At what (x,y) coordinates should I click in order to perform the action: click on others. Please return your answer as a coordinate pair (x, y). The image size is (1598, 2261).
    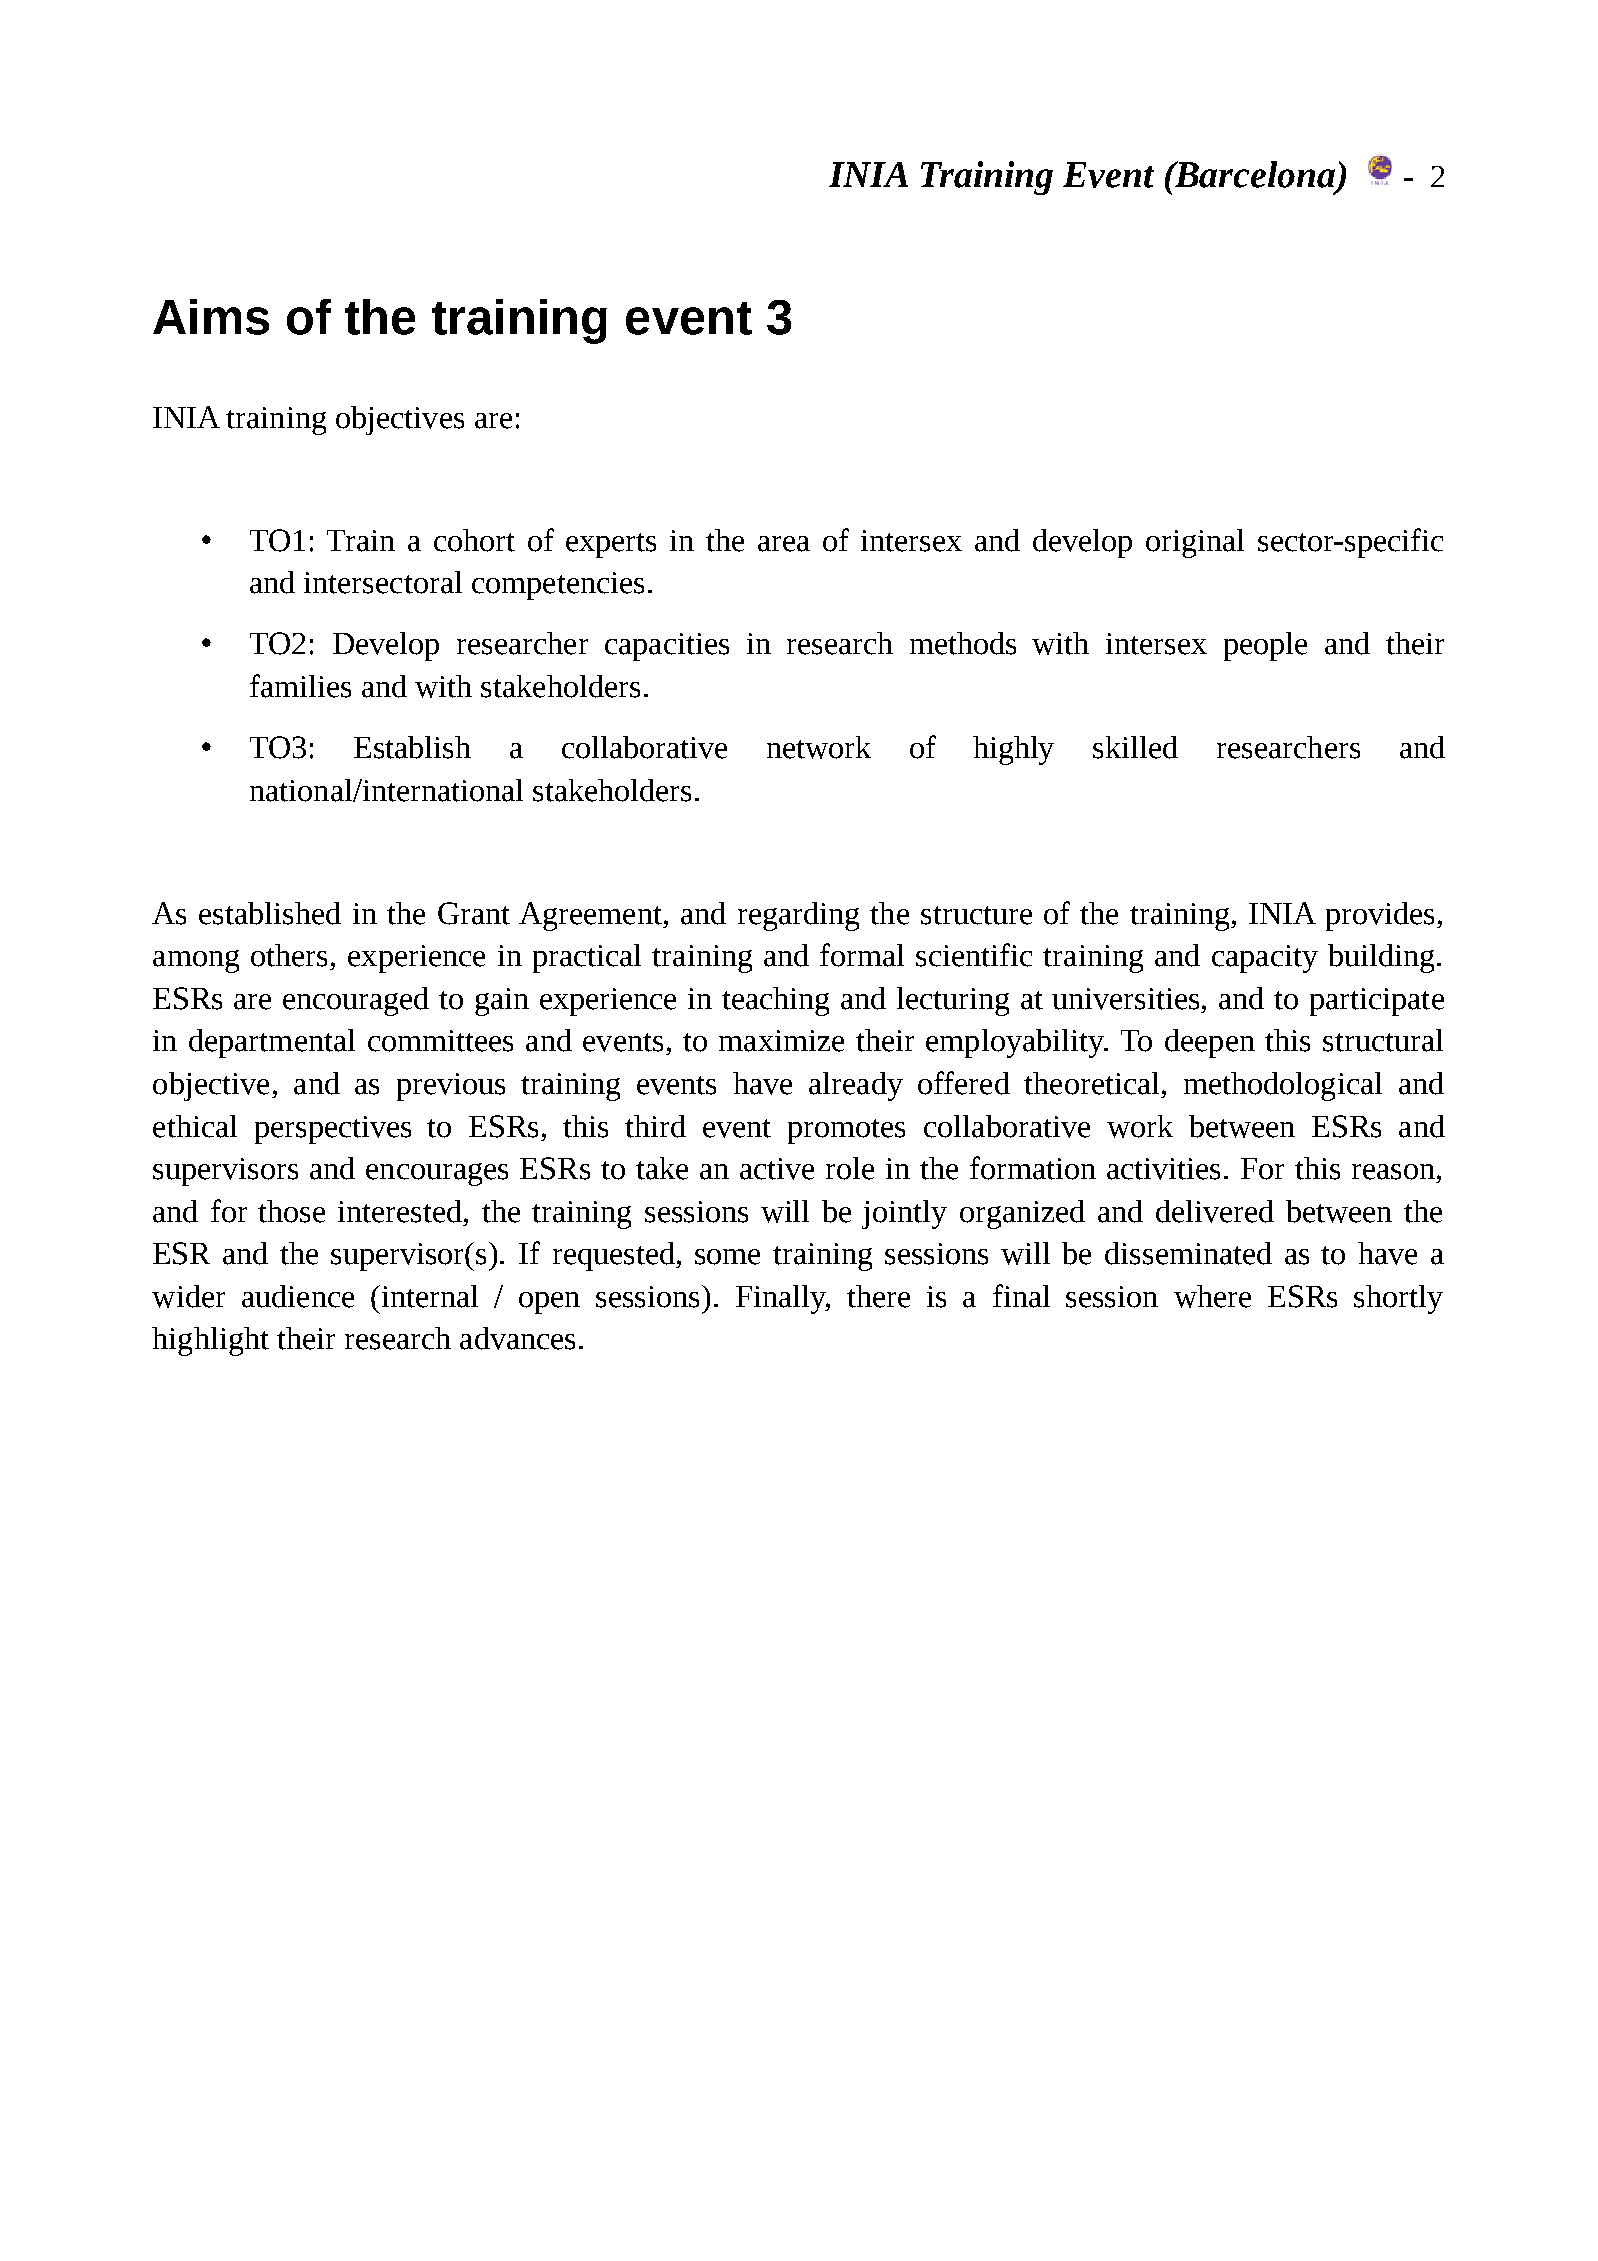
    Looking at the image, I should click on (289, 955).
